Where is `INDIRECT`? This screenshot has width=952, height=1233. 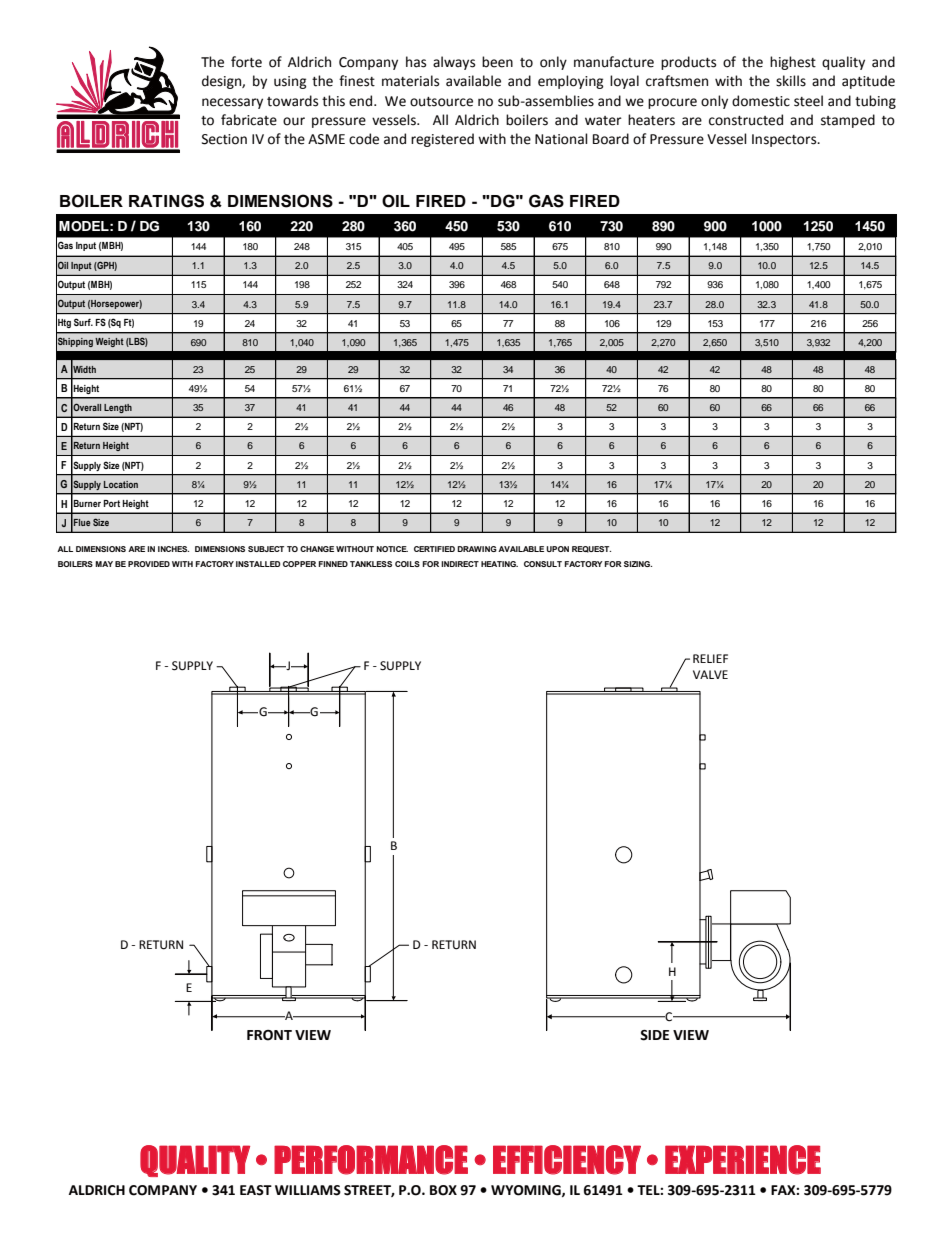
INDIRECT is located at coordinates (460, 564).
